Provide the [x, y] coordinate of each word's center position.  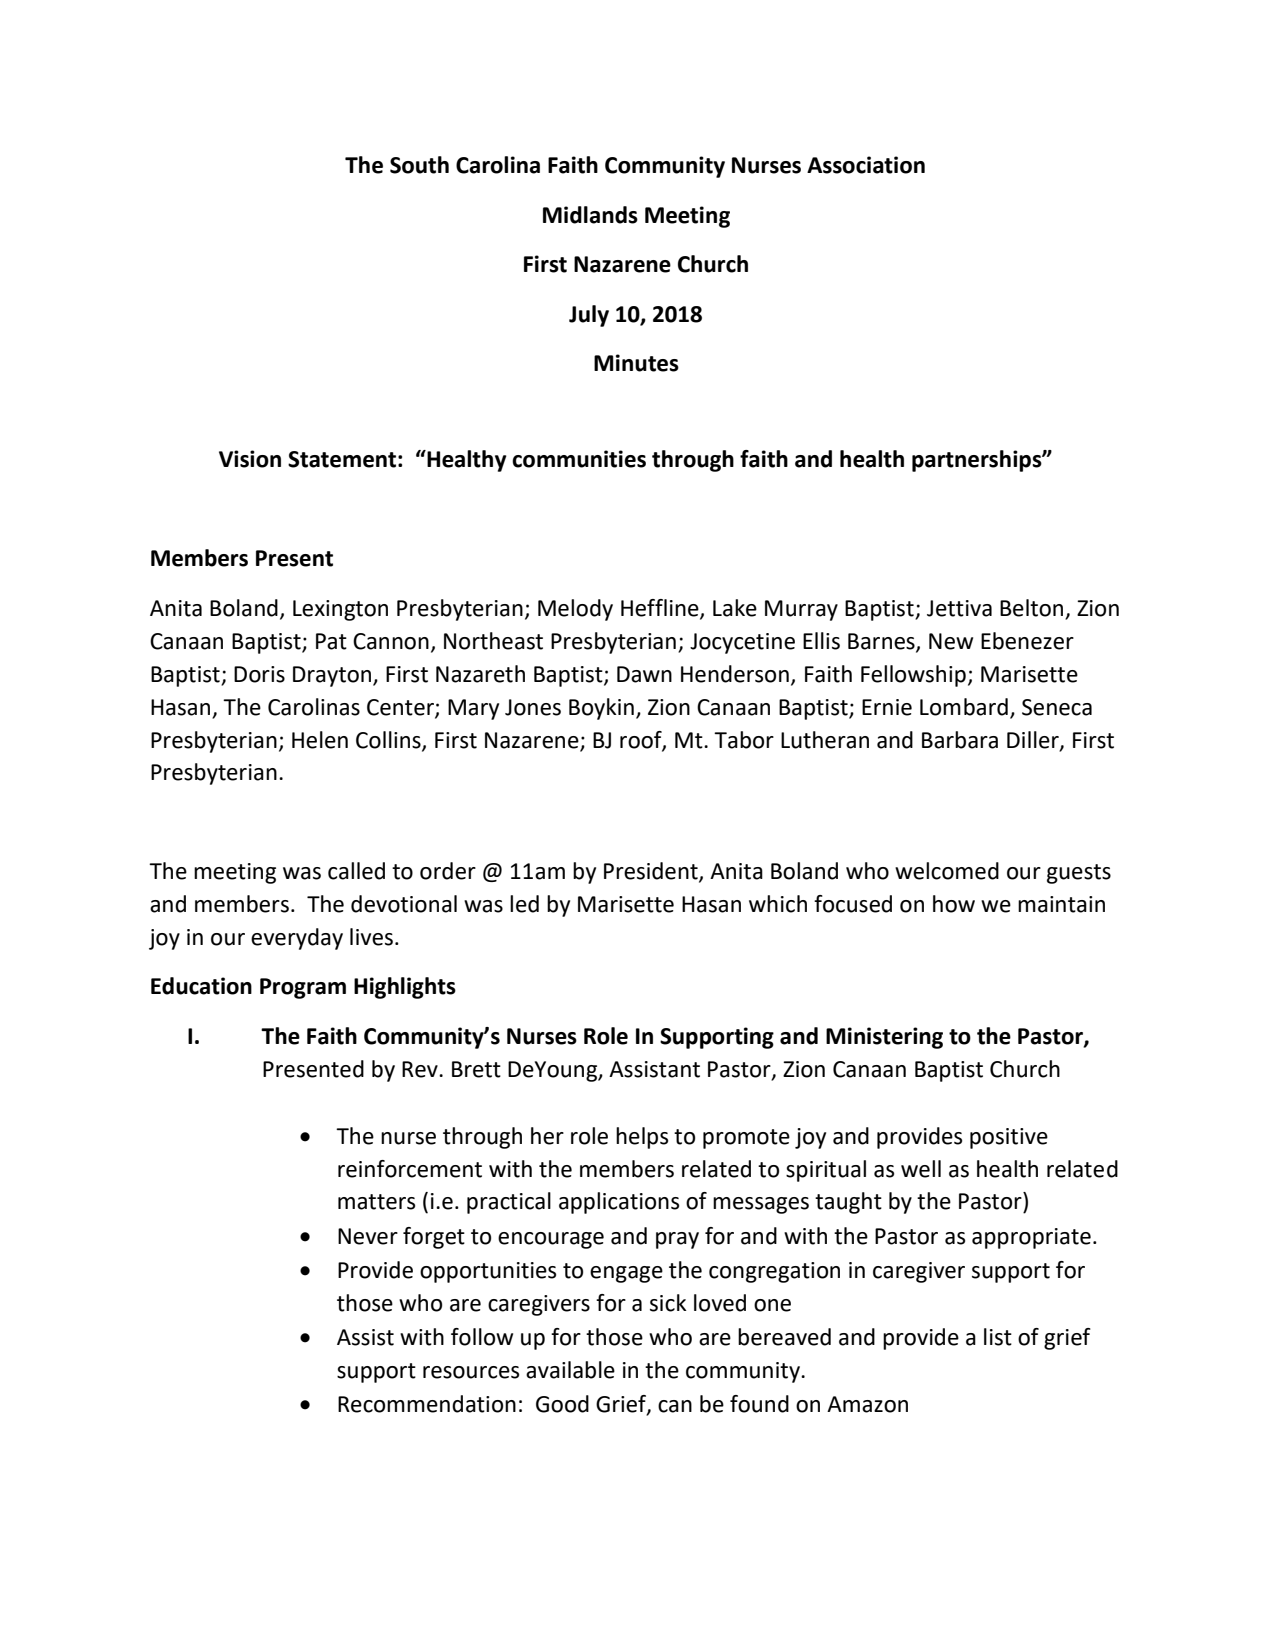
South [419, 165]
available [570, 1370]
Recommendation [427, 1404]
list [998, 1337]
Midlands [590, 215]
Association [866, 165]
